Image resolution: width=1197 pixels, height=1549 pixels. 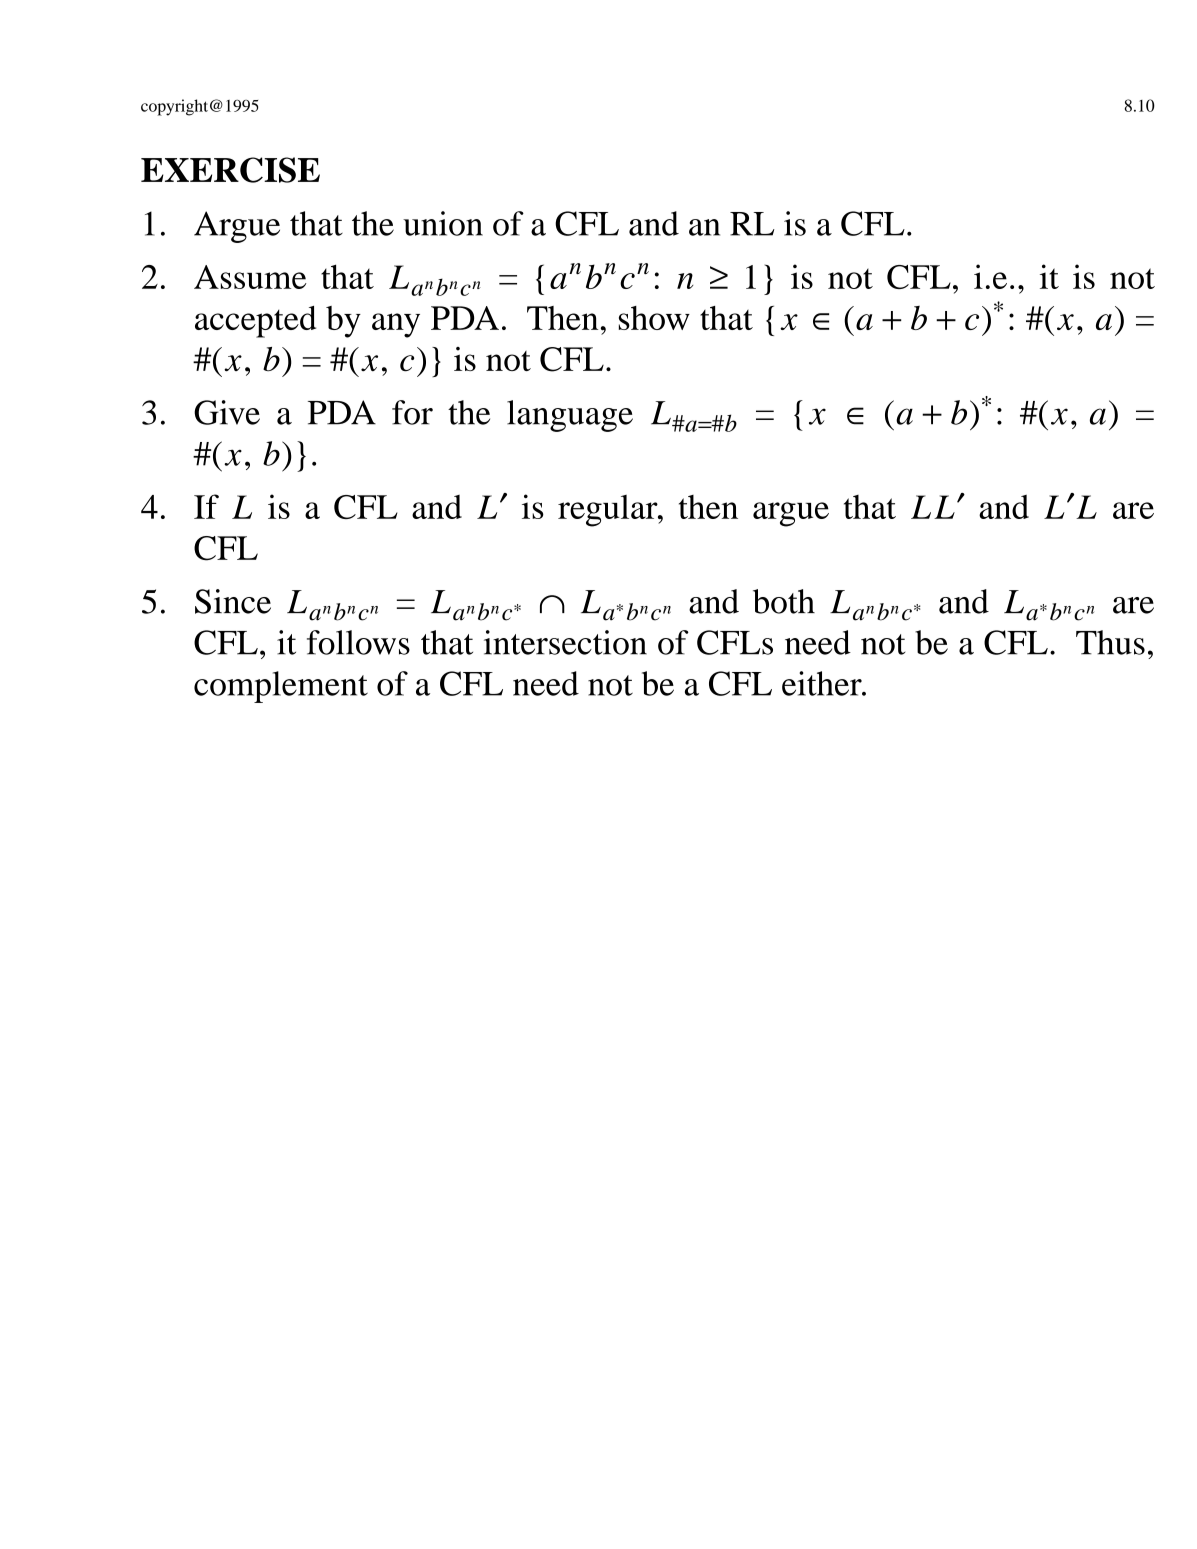 I want to click on EXERCISE, so click(x=230, y=170).
